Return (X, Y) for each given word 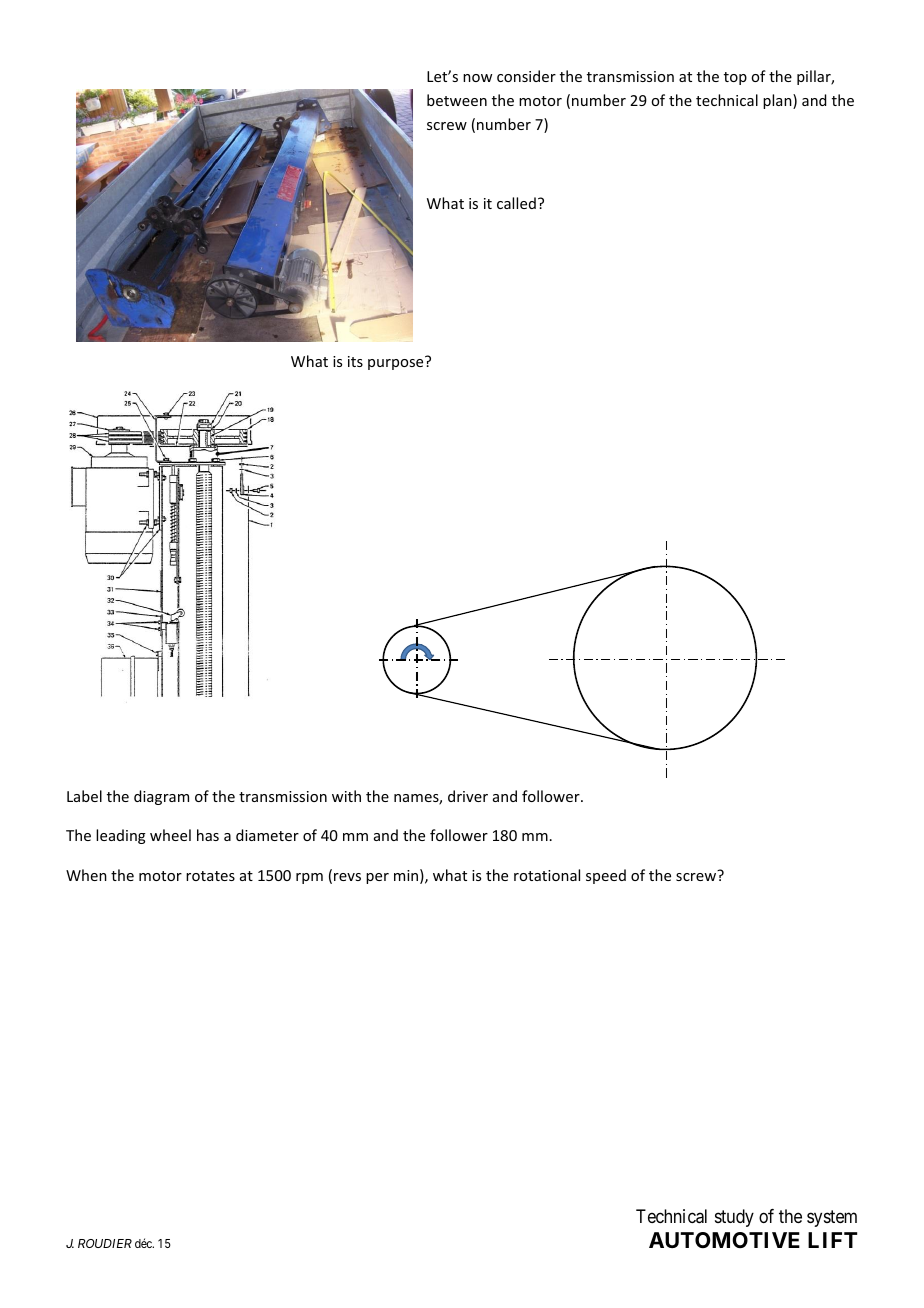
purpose (397, 363)
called (516, 203)
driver (468, 796)
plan (778, 101)
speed (606, 876)
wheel (170, 835)
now (477, 78)
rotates (210, 876)
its (355, 361)
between (457, 100)
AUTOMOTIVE (724, 1240)
